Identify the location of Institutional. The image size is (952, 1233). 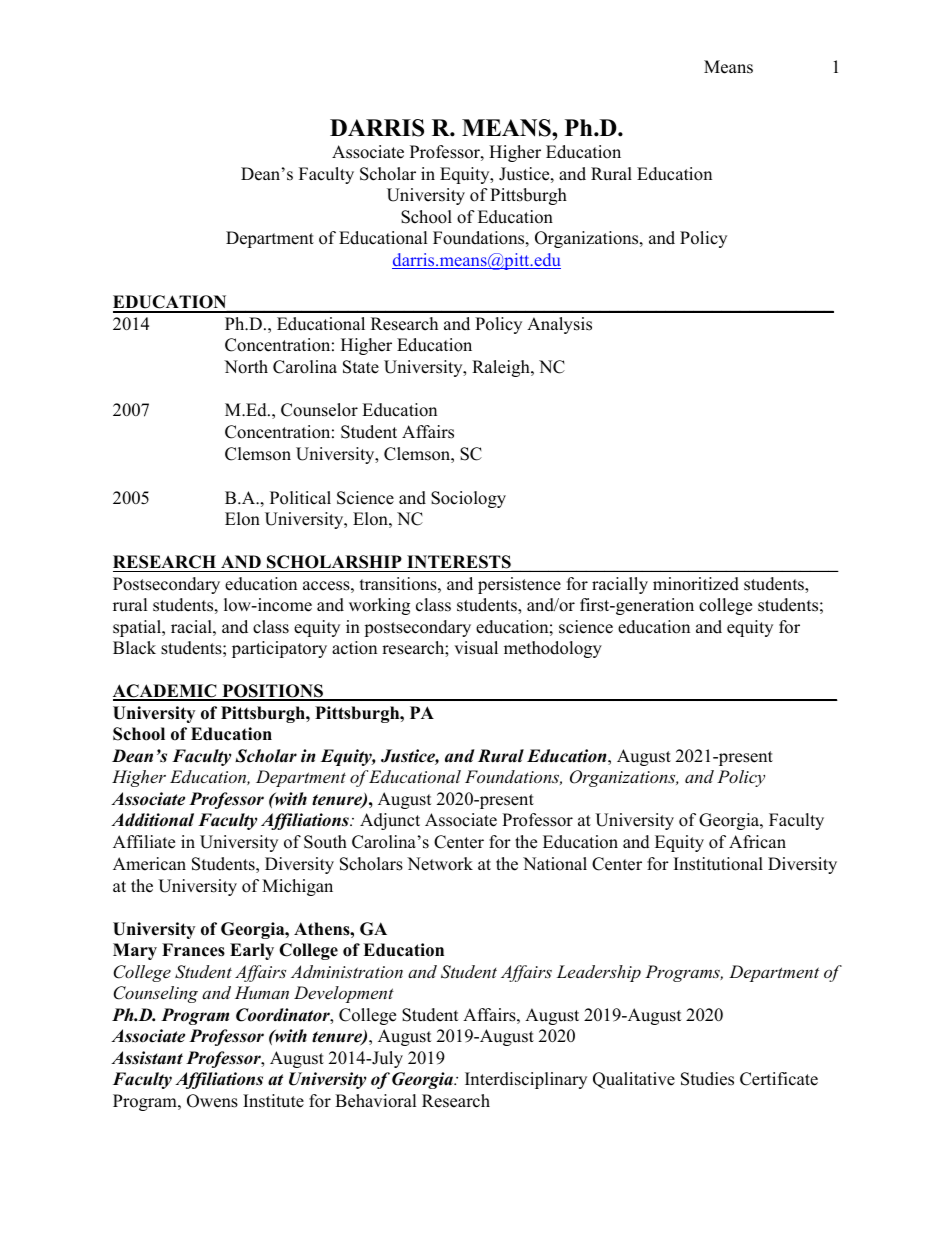
(718, 864).
